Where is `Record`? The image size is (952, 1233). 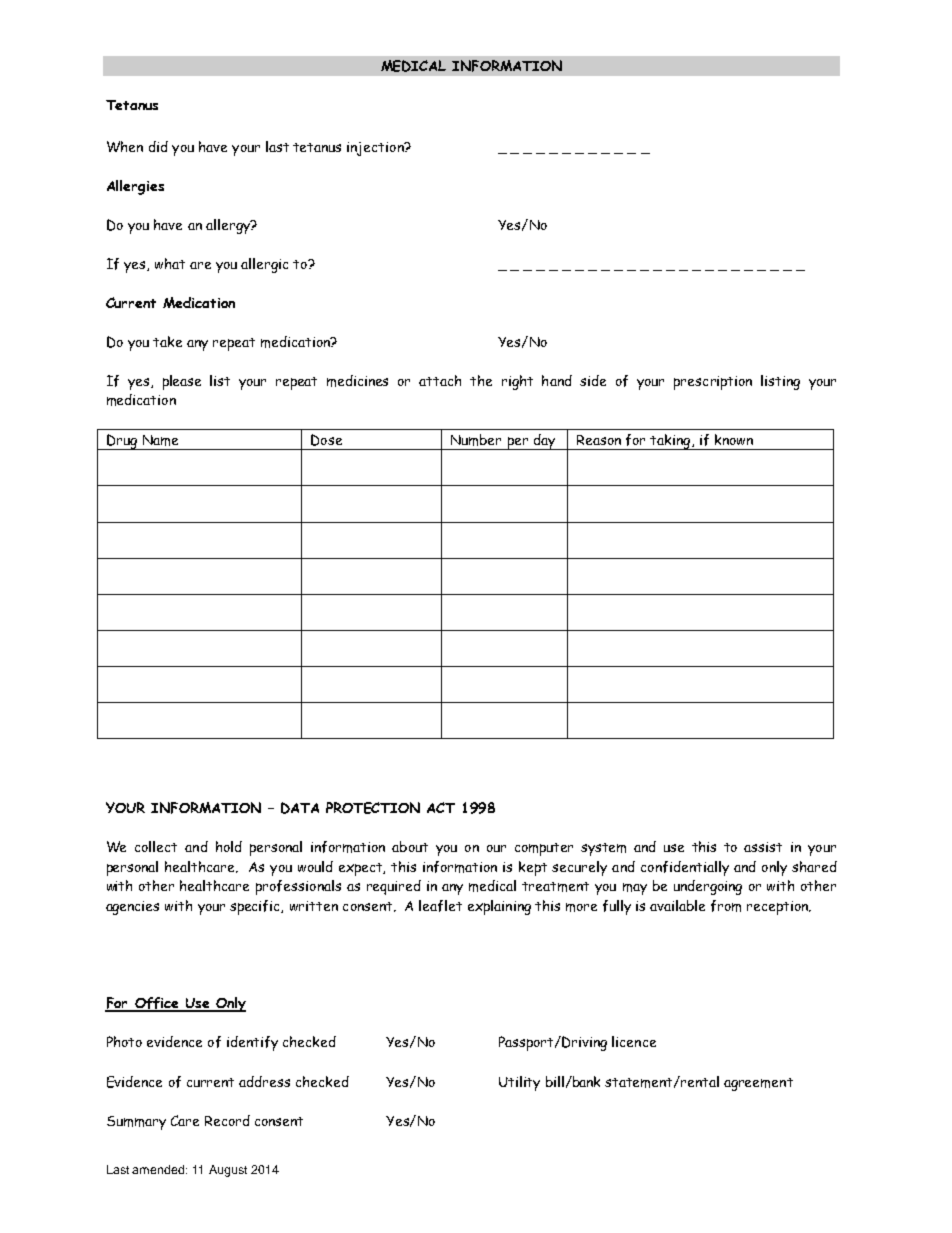 Record is located at coordinates (227, 1120).
